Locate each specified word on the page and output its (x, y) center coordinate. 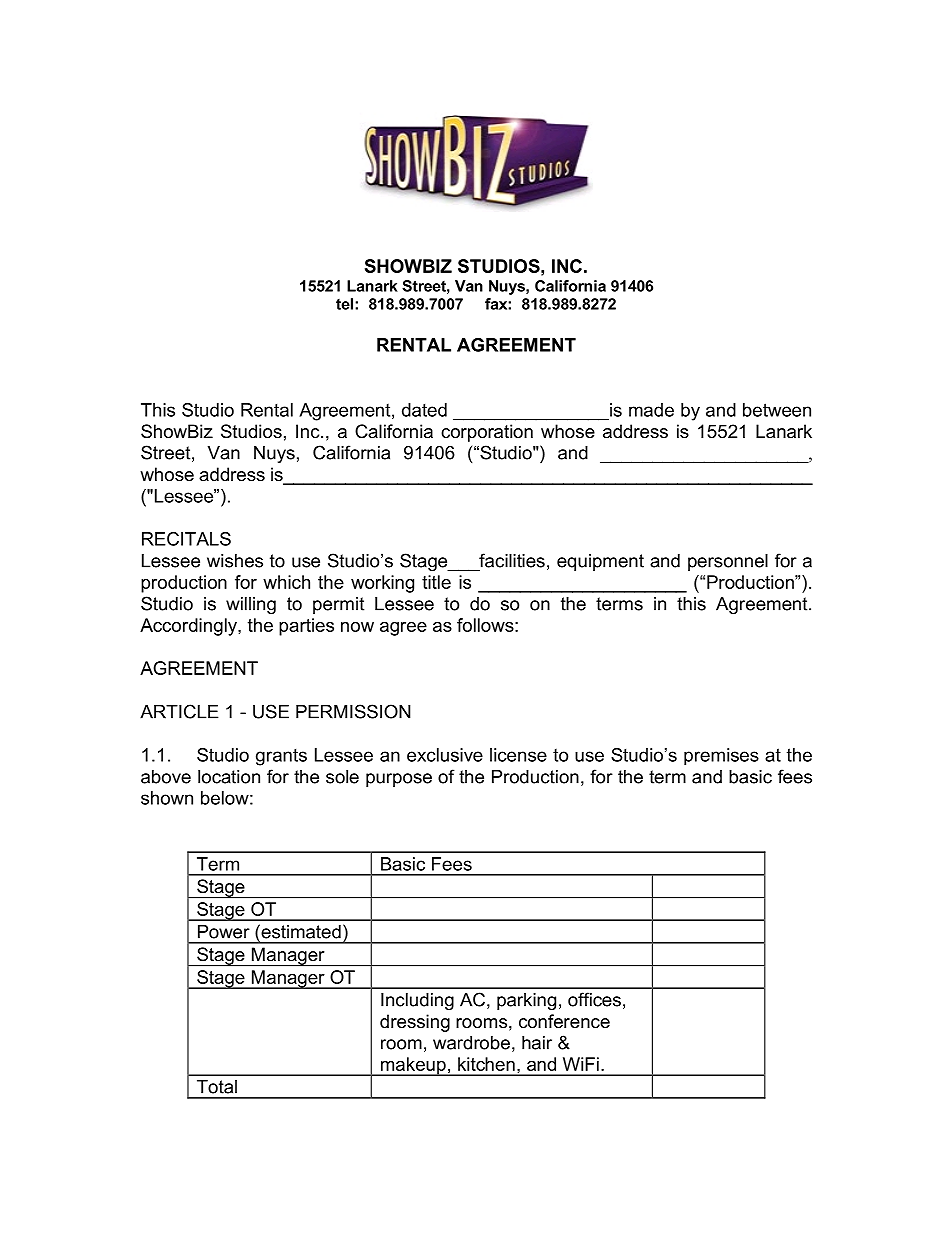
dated (424, 410)
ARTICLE (179, 711)
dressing (415, 1023)
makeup (413, 1066)
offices (594, 999)
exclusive (445, 755)
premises (721, 757)
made (651, 410)
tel (346, 304)
